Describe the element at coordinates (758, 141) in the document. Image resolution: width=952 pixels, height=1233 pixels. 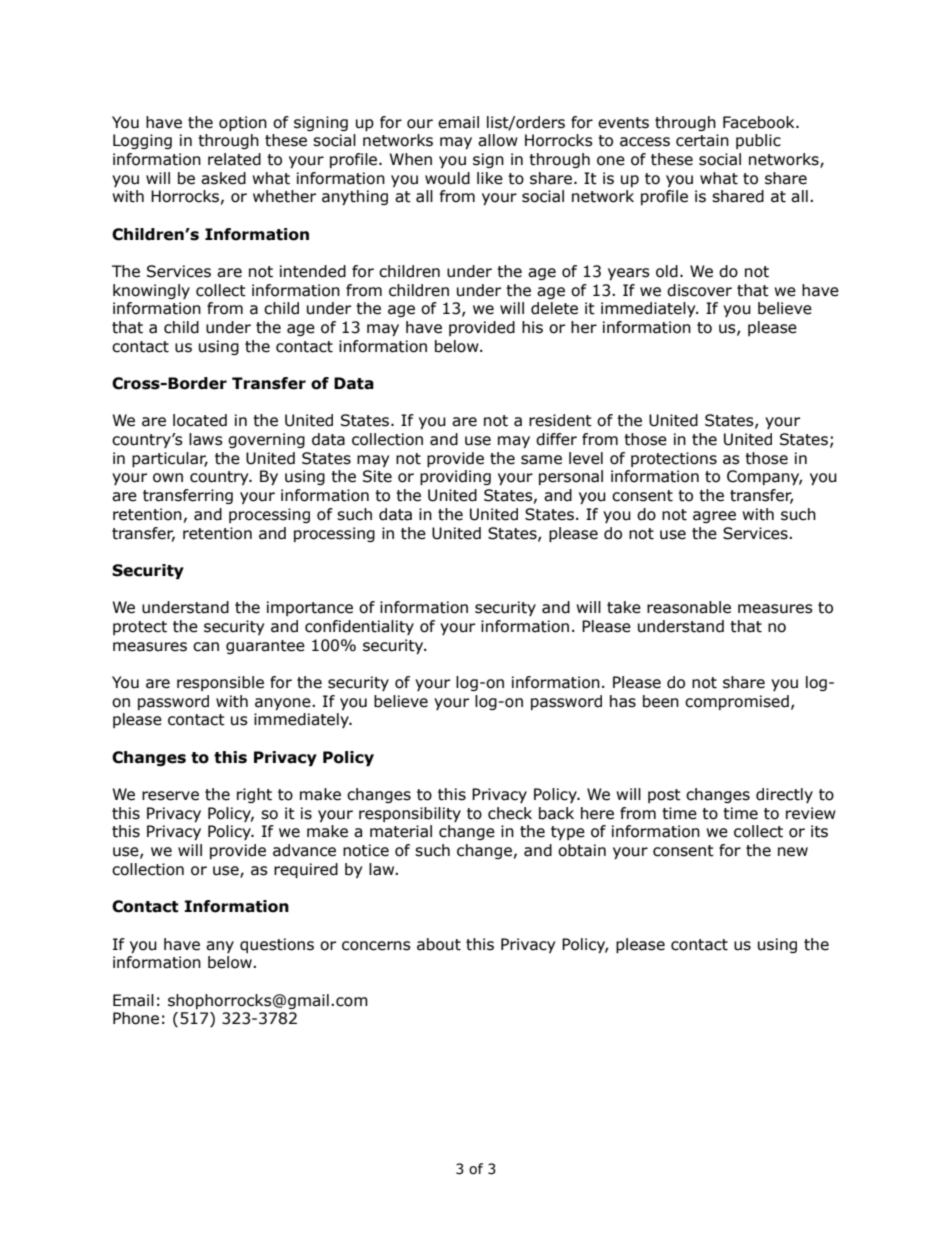
I see `public` at that location.
